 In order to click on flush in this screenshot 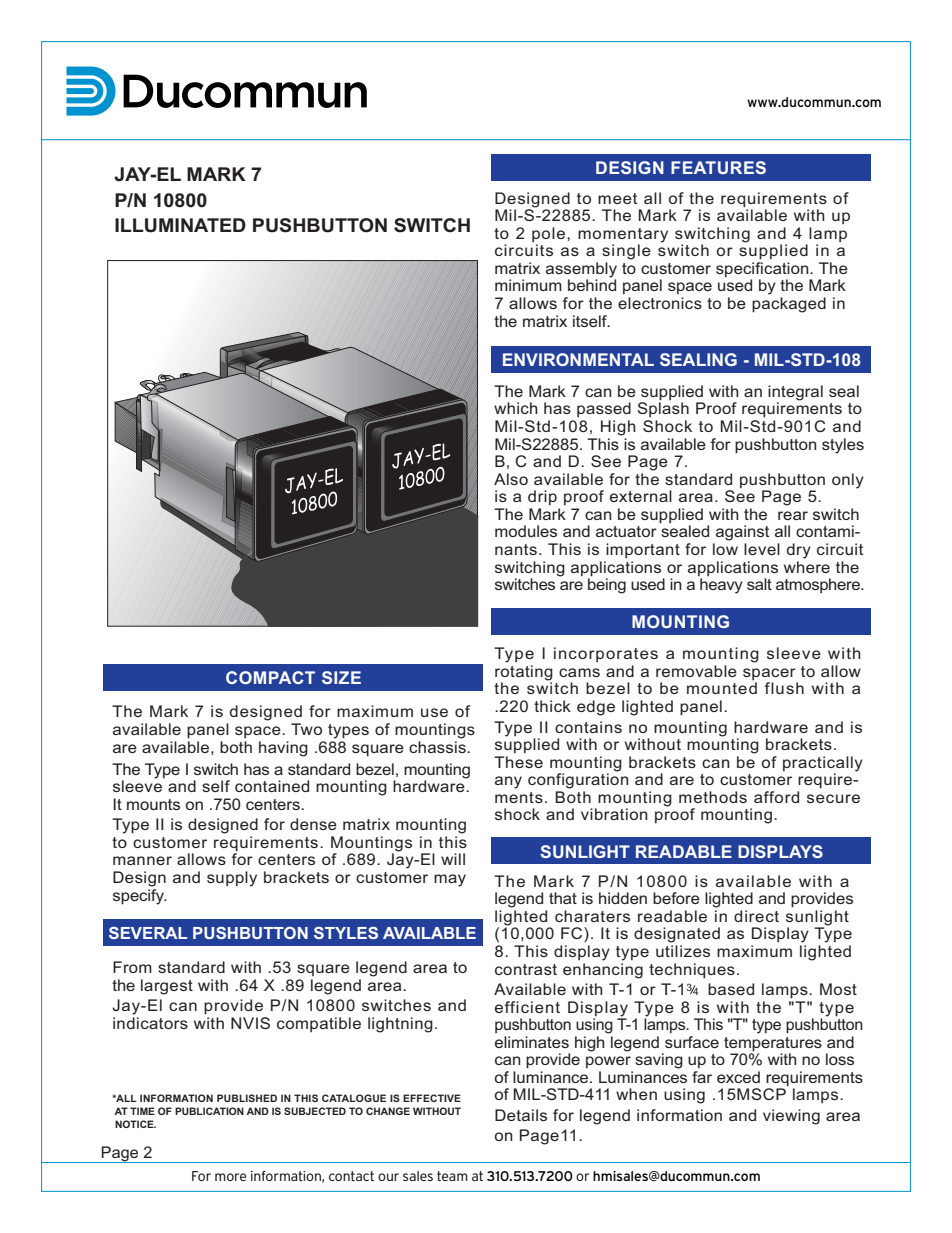, I will do `click(784, 688)`.
